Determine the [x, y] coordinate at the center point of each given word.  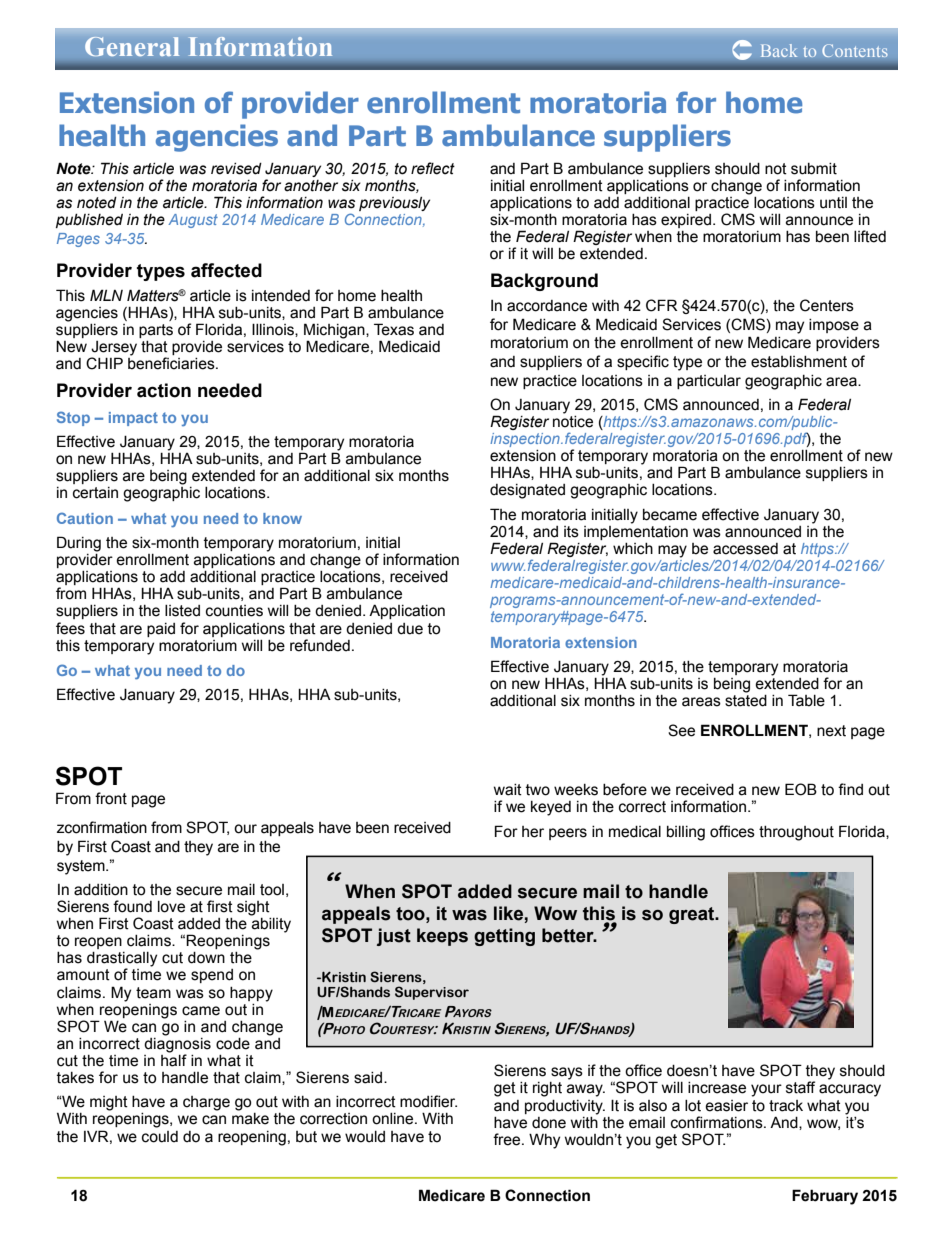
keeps [442, 937]
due [410, 629]
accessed [745, 549]
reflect [433, 168]
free [508, 1139]
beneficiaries [172, 362]
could [160, 1137]
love [171, 907]
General [132, 46]
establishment [799, 362]
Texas [394, 329]
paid [161, 630]
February [825, 1197]
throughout [796, 833]
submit [814, 169]
